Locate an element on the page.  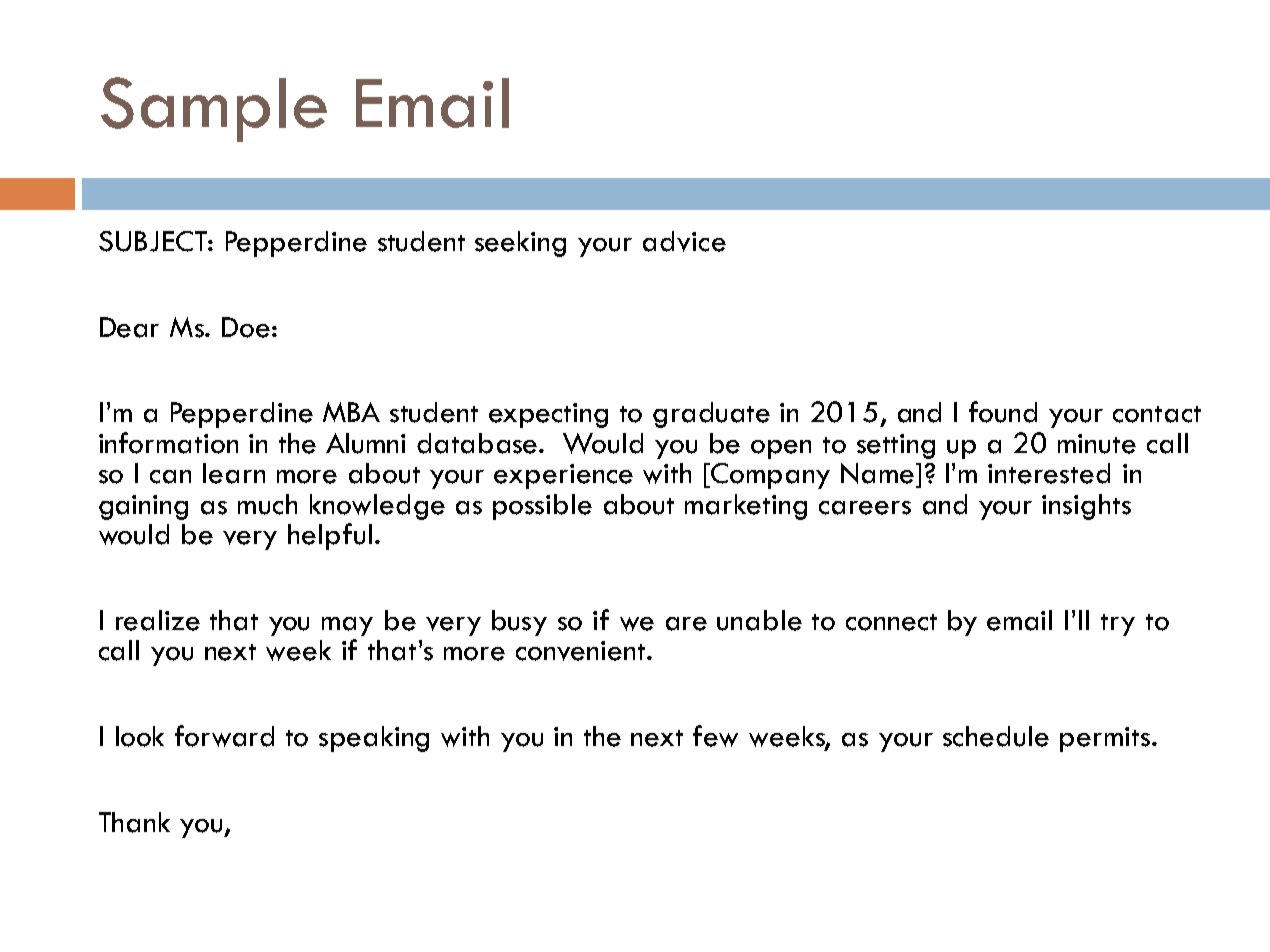
Dear is located at coordinates (129, 327).
